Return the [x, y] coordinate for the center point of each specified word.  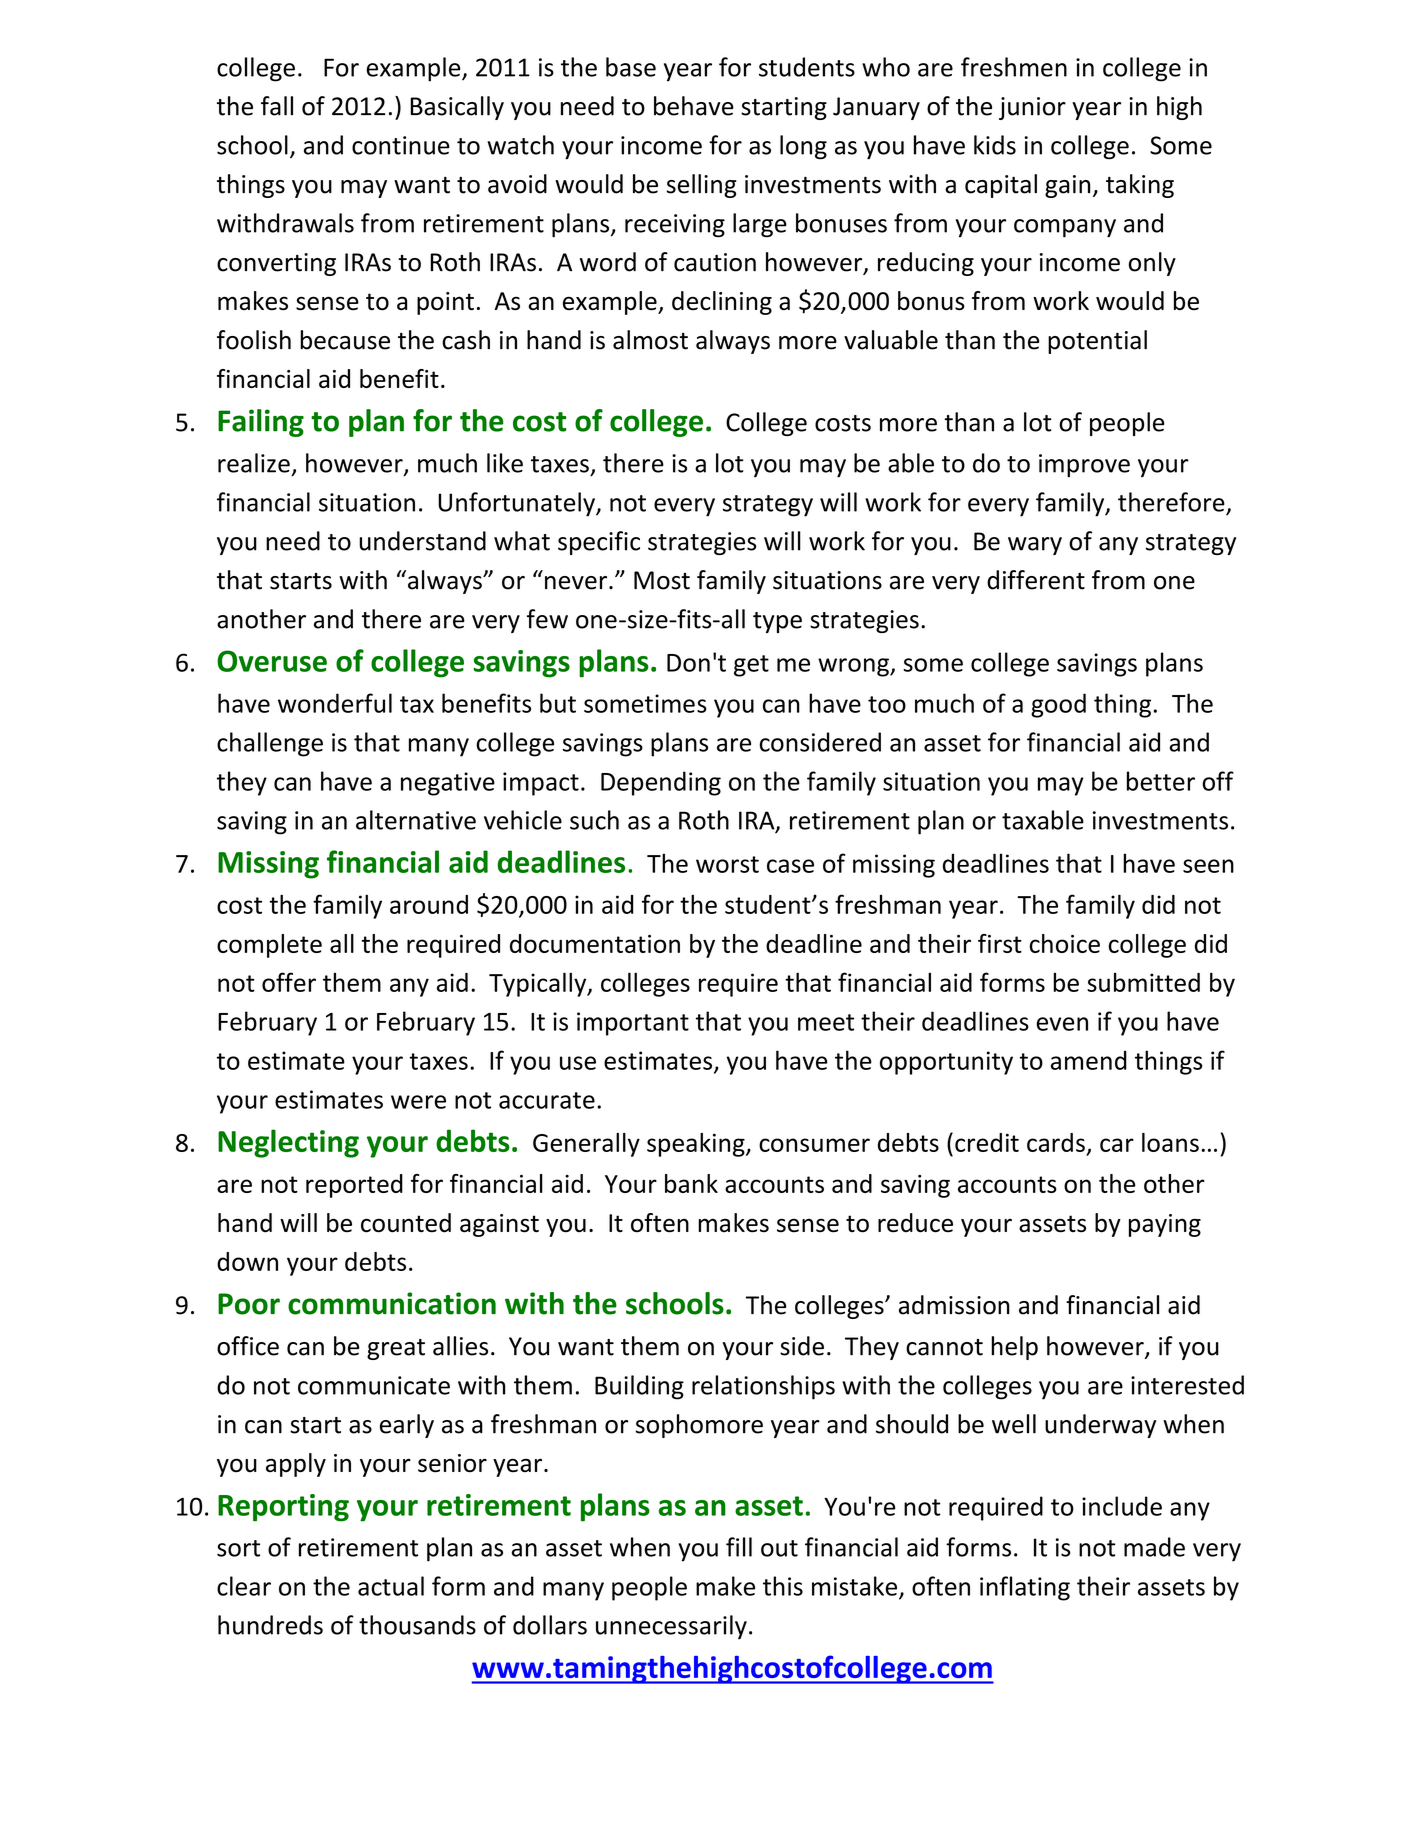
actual [391, 1586]
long [803, 147]
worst [727, 864]
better [1161, 781]
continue [401, 145]
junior [1032, 108]
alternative [416, 820]
